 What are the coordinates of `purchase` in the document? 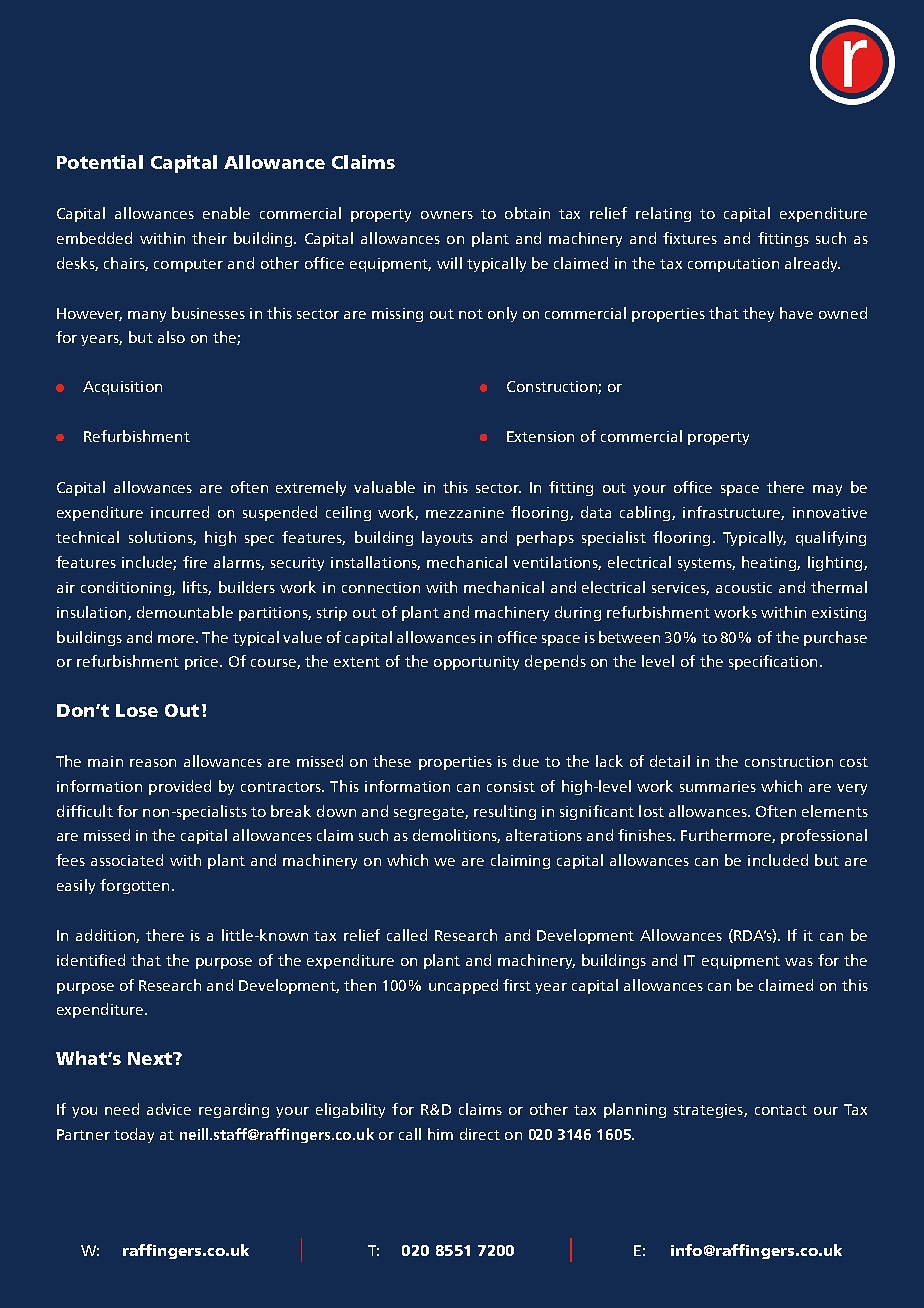 It's located at (835, 638).
